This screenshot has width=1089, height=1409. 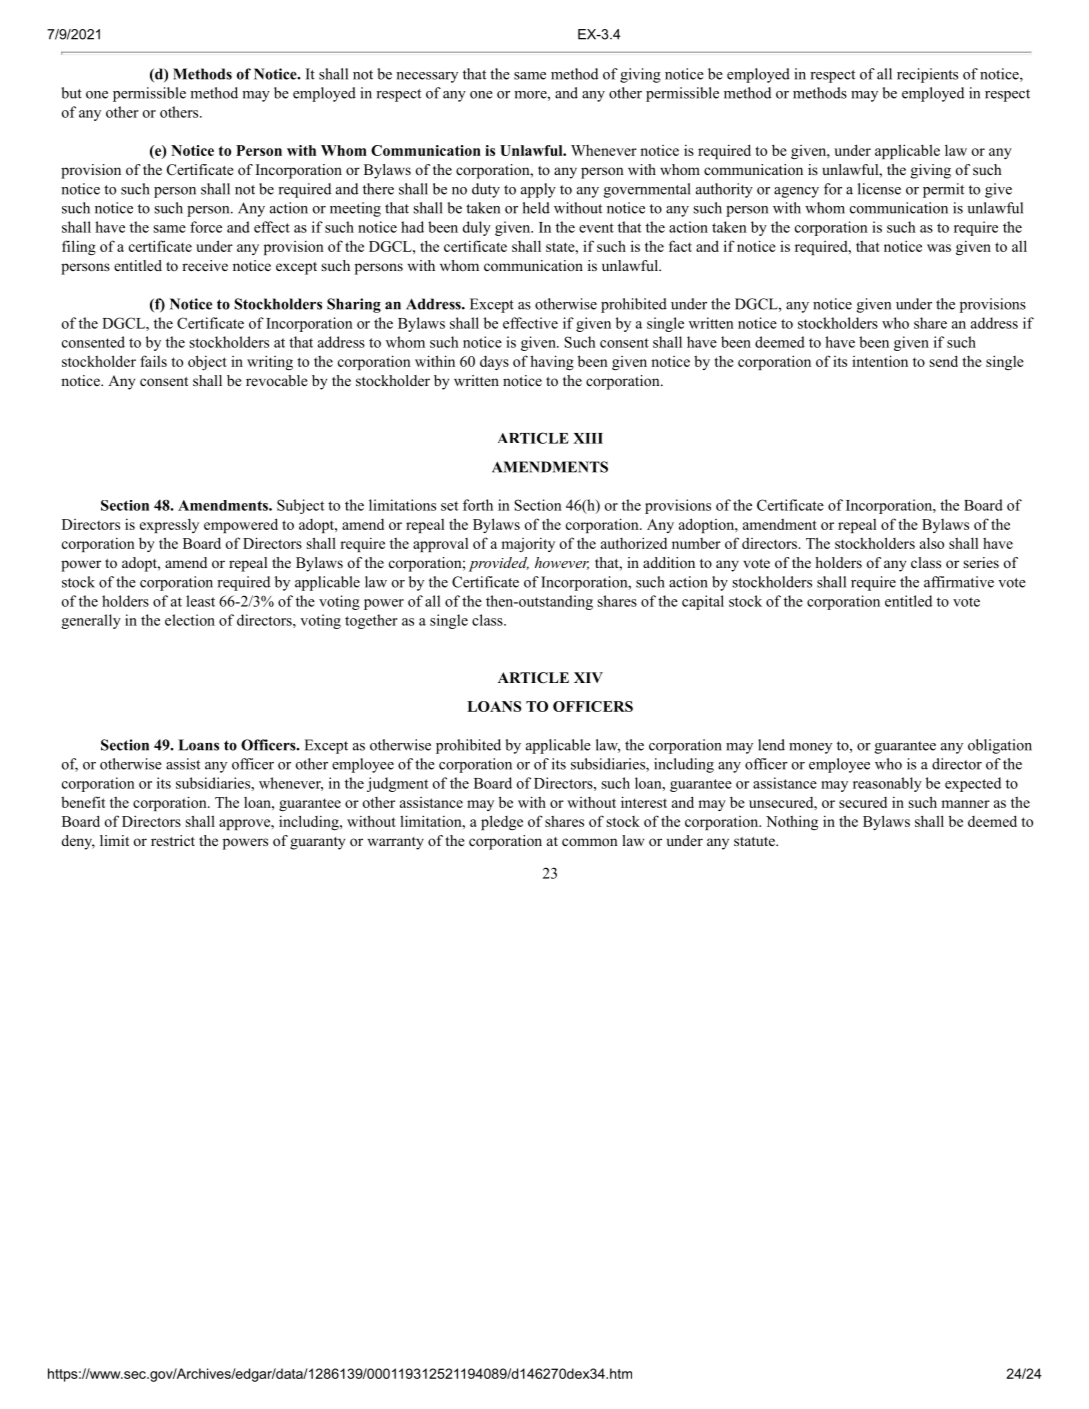 I want to click on but, so click(x=72, y=93).
